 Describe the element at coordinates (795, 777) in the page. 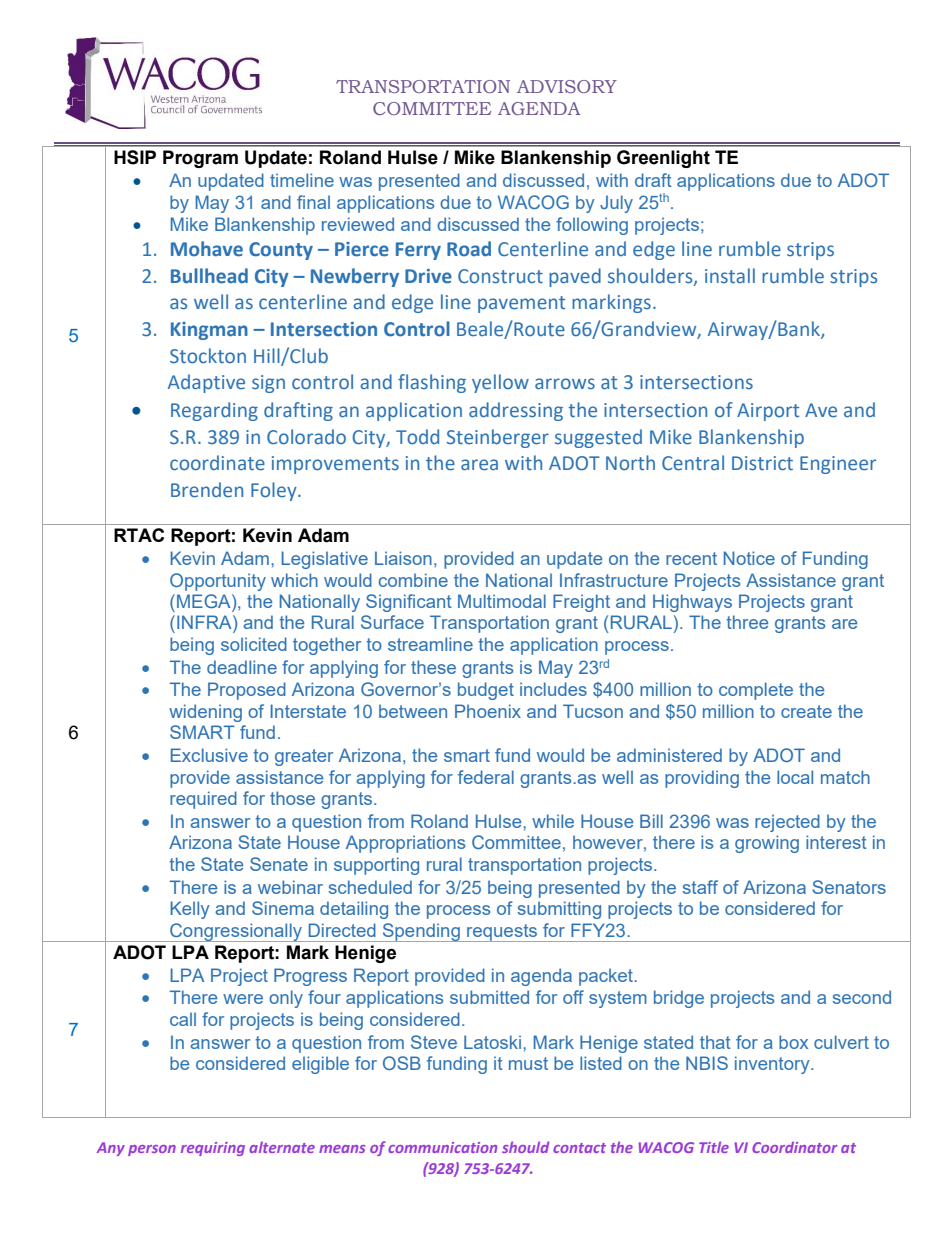

I see `local` at that location.
